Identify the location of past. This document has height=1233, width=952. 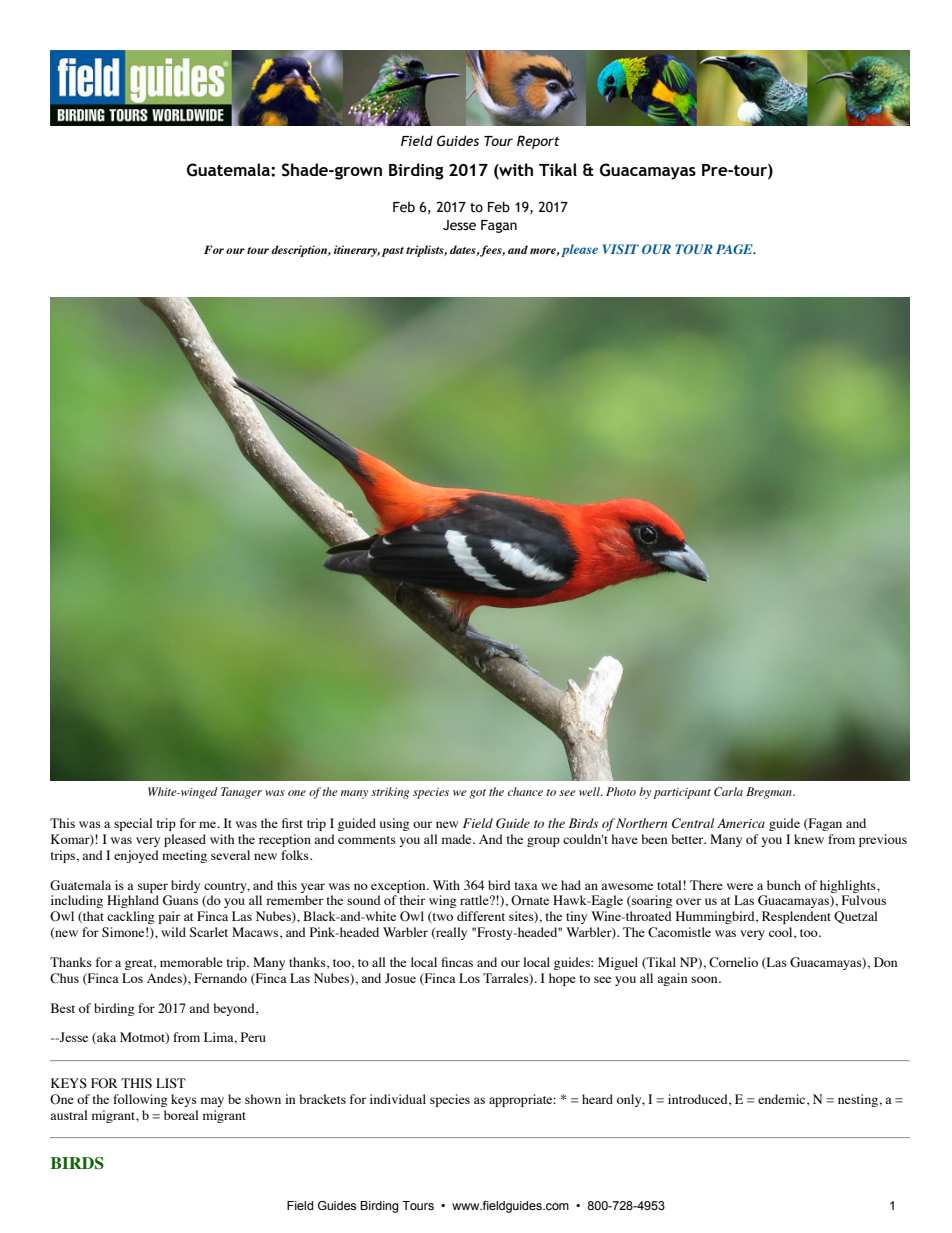
(393, 252).
